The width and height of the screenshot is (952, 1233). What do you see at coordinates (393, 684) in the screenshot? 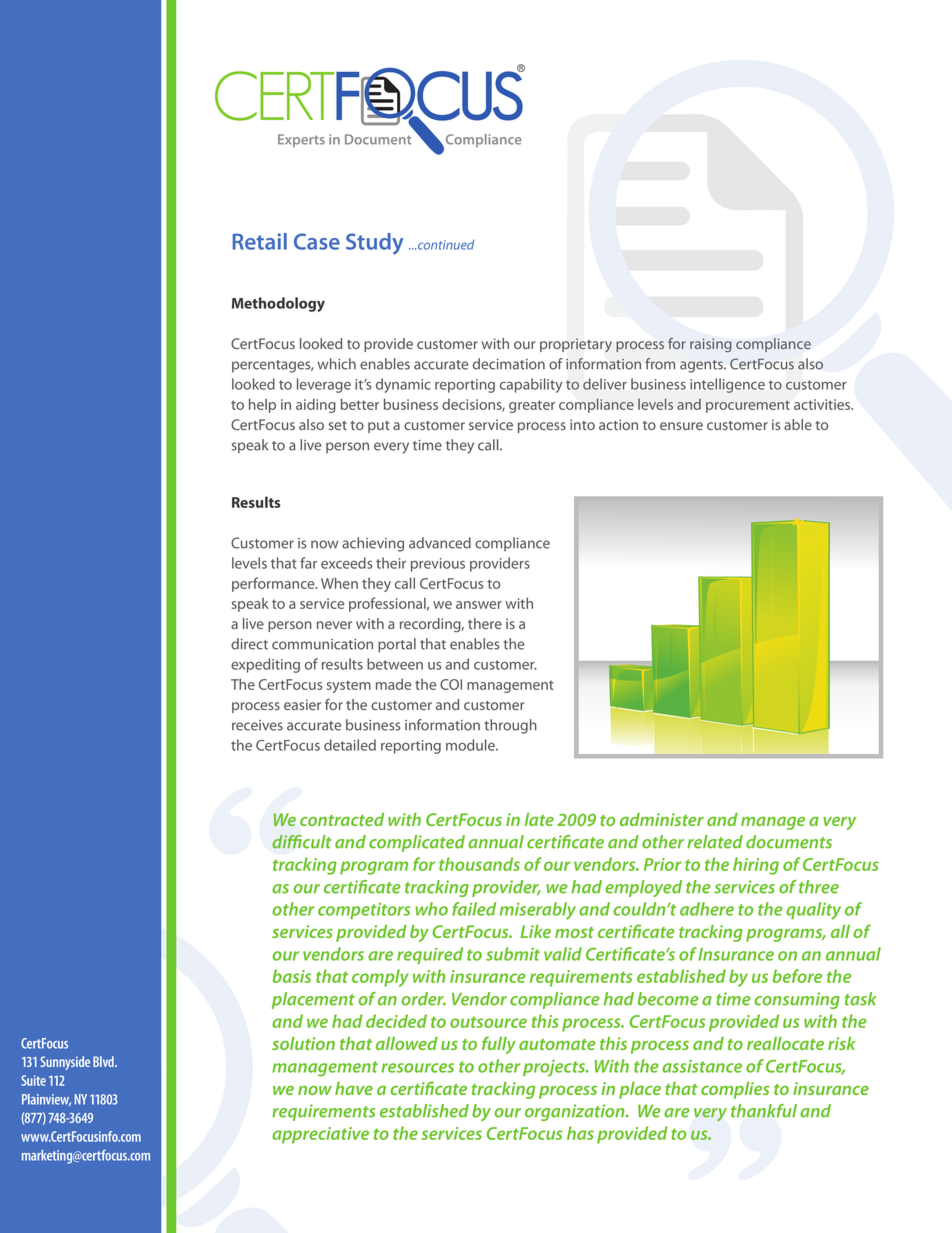
I see `made` at bounding box center [393, 684].
